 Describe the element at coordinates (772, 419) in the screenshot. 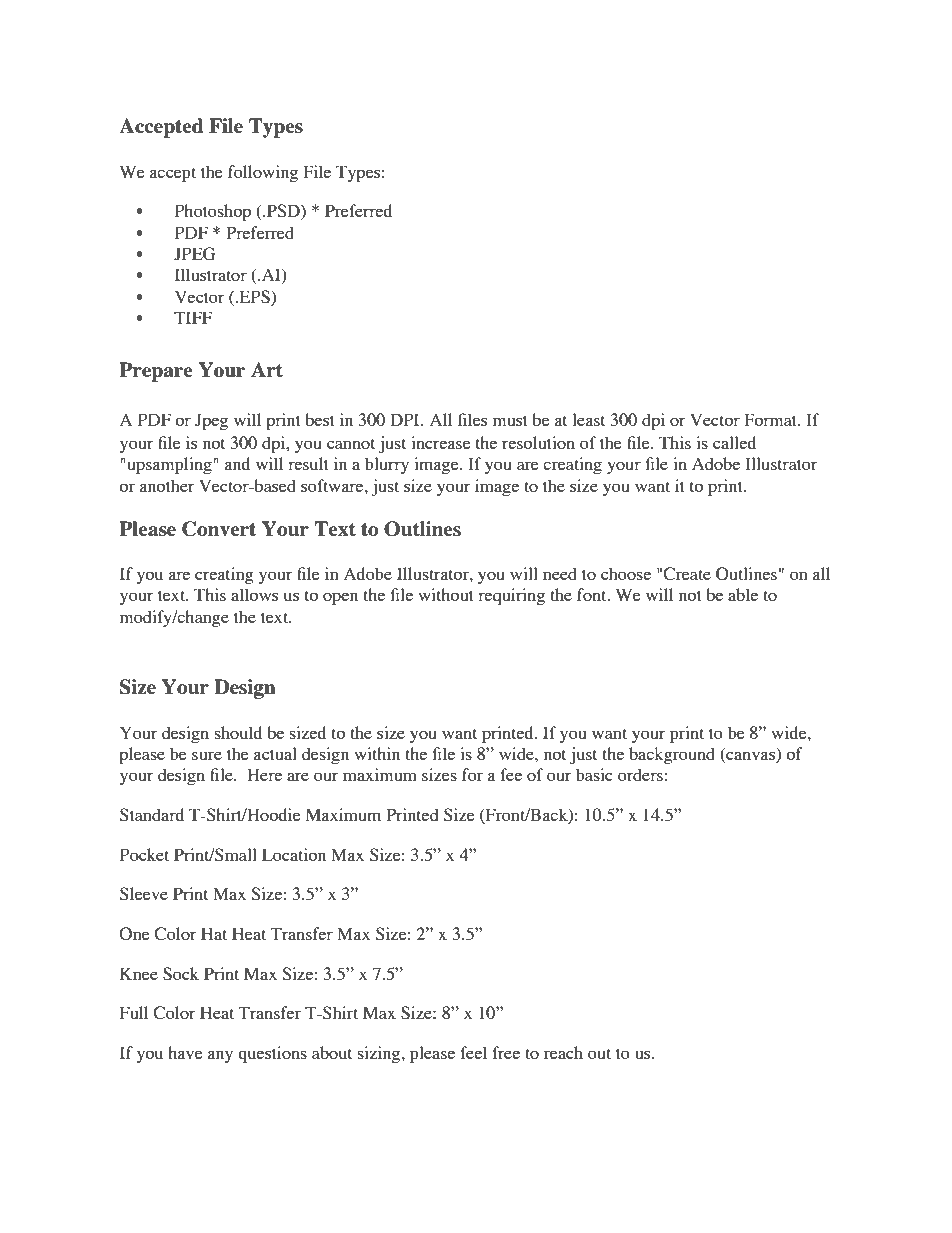

I see `Format` at that location.
